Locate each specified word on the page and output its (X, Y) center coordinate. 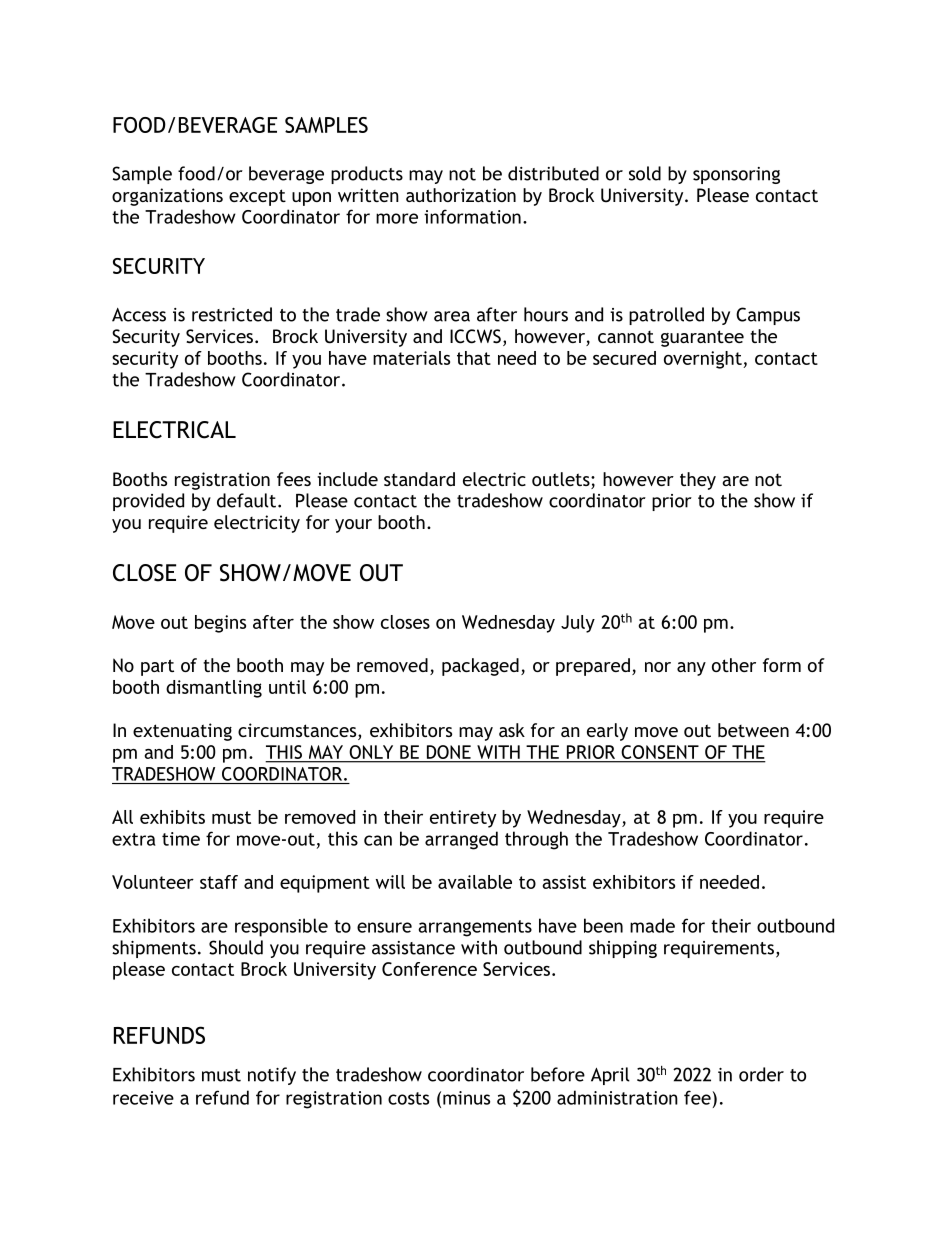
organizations (167, 197)
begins (220, 624)
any (691, 669)
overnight (704, 360)
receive (143, 1098)
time (181, 839)
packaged (480, 667)
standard (419, 479)
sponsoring (736, 175)
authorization (461, 195)
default (246, 500)
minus (466, 1098)
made (652, 925)
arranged (461, 840)
